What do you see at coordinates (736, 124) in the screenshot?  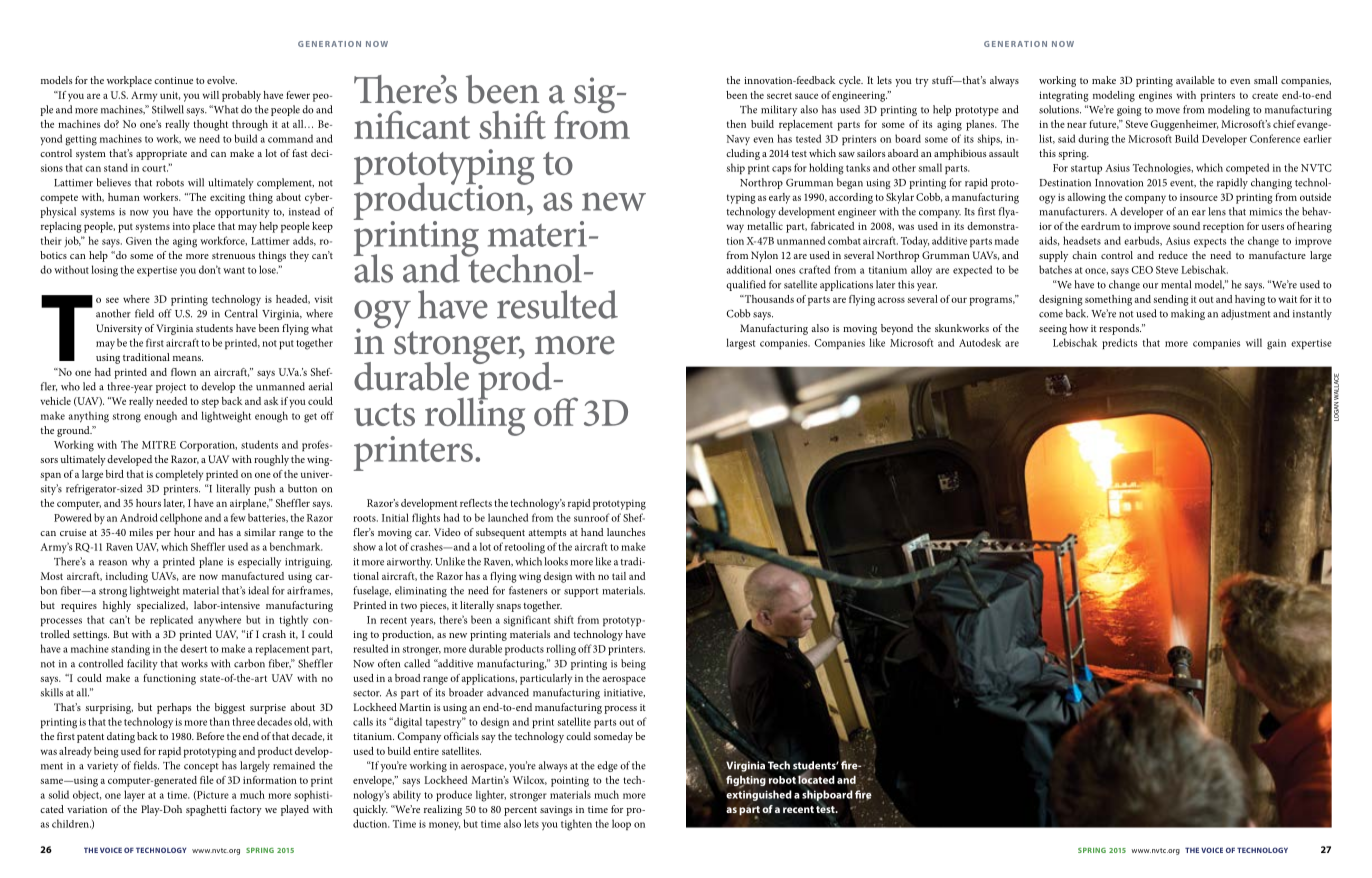 I see `then` at bounding box center [736, 124].
